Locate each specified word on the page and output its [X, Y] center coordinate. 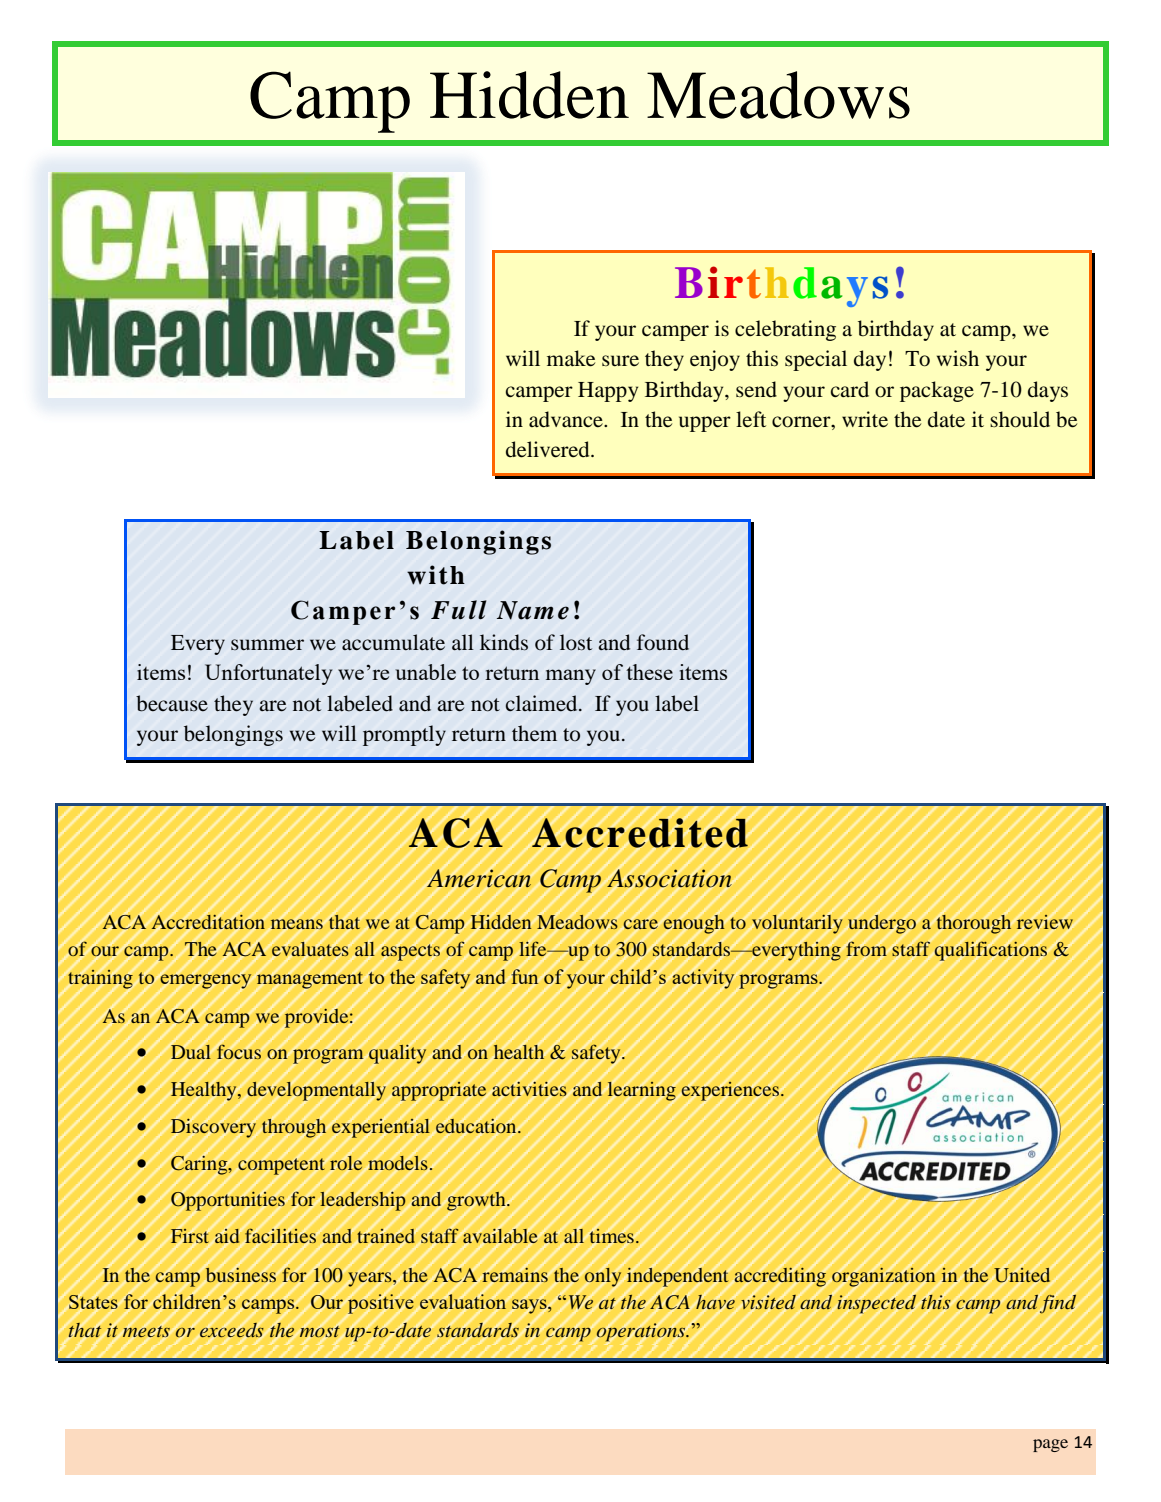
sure [620, 361]
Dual [191, 1052]
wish [958, 358]
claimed [543, 703]
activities [529, 1089]
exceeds [232, 1330]
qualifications [991, 951]
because [172, 703]
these [649, 672]
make [571, 358]
